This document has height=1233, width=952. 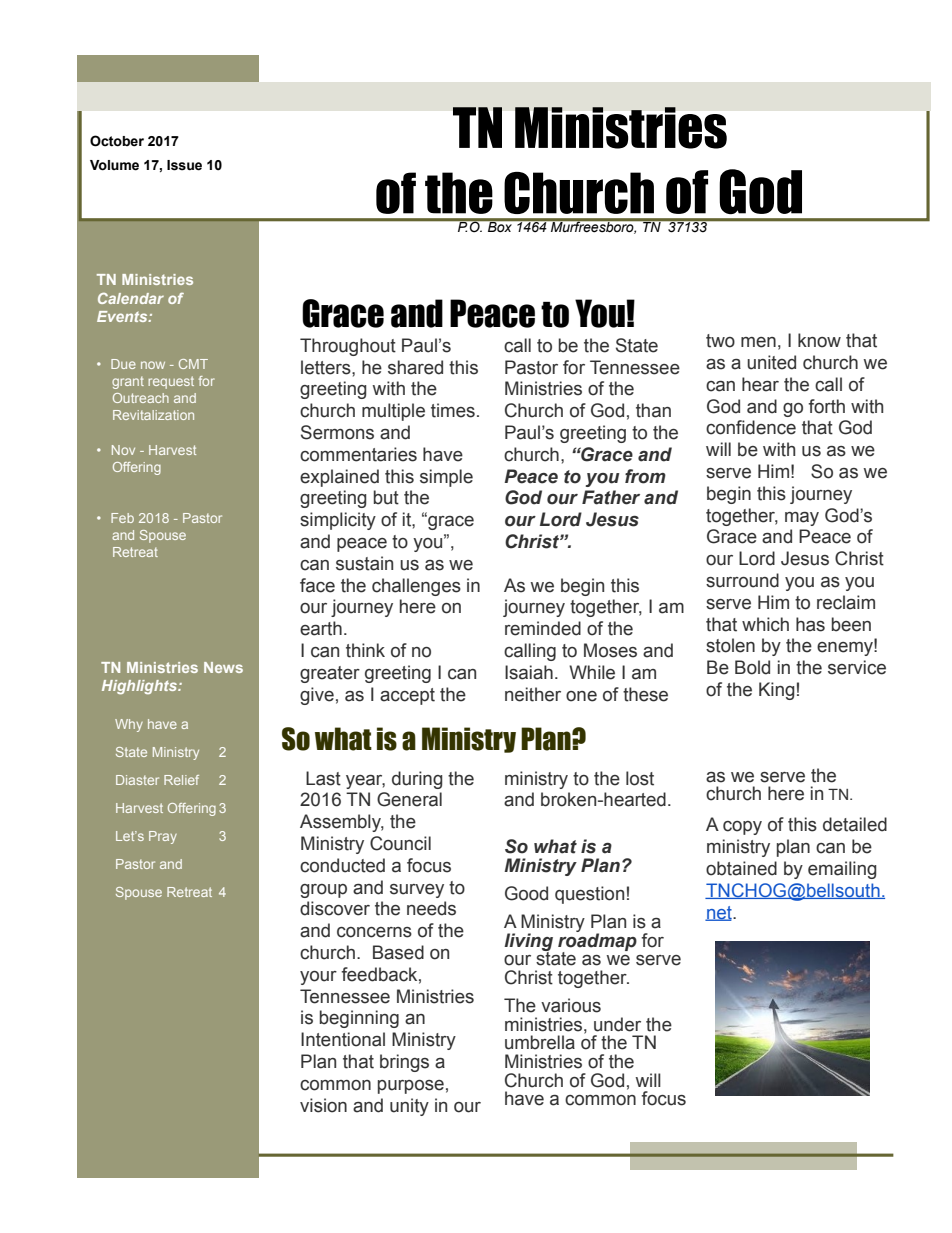 I want to click on Throughout, so click(x=348, y=347).
